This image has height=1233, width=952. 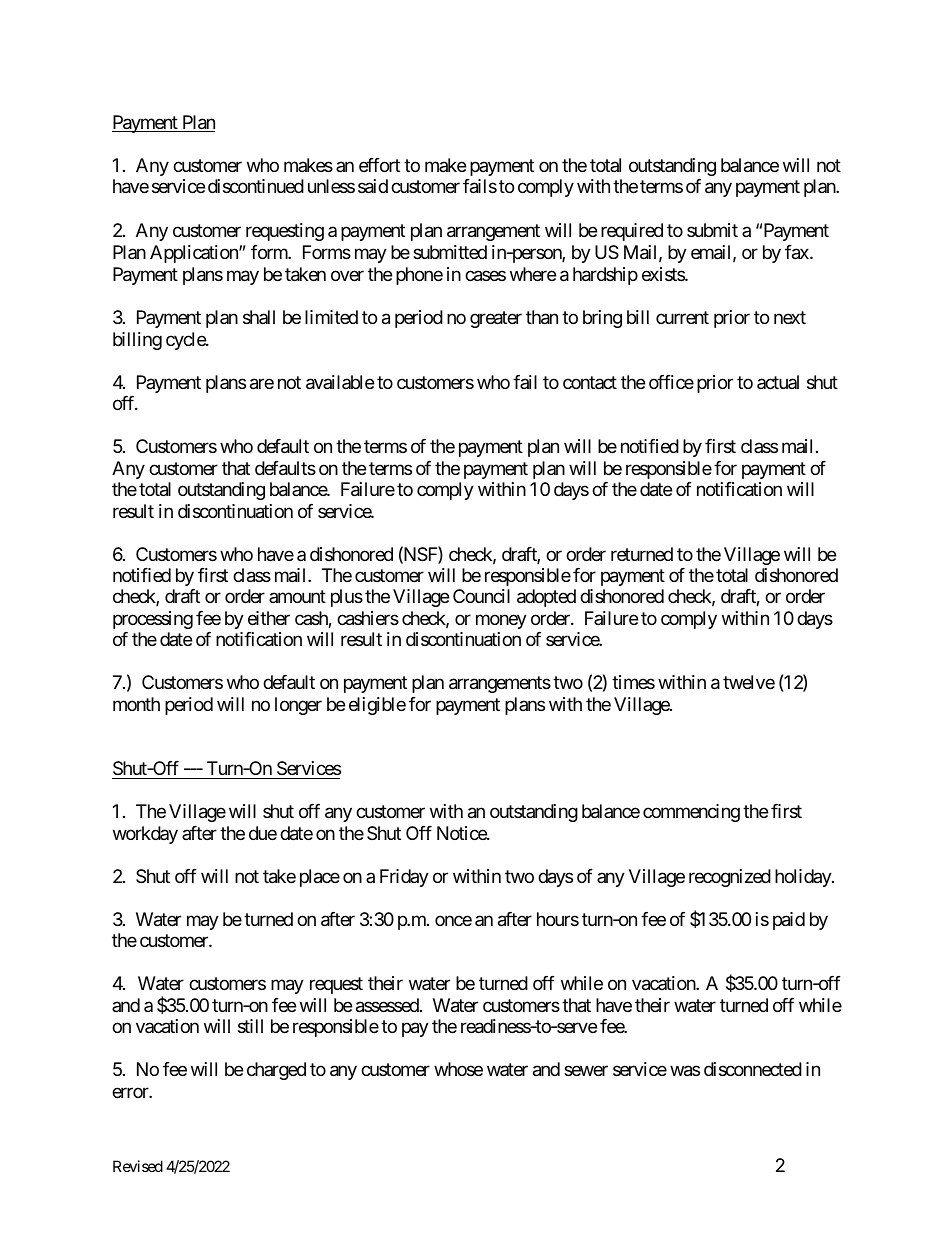 What do you see at coordinates (373, 186) in the image?
I see `said` at bounding box center [373, 186].
